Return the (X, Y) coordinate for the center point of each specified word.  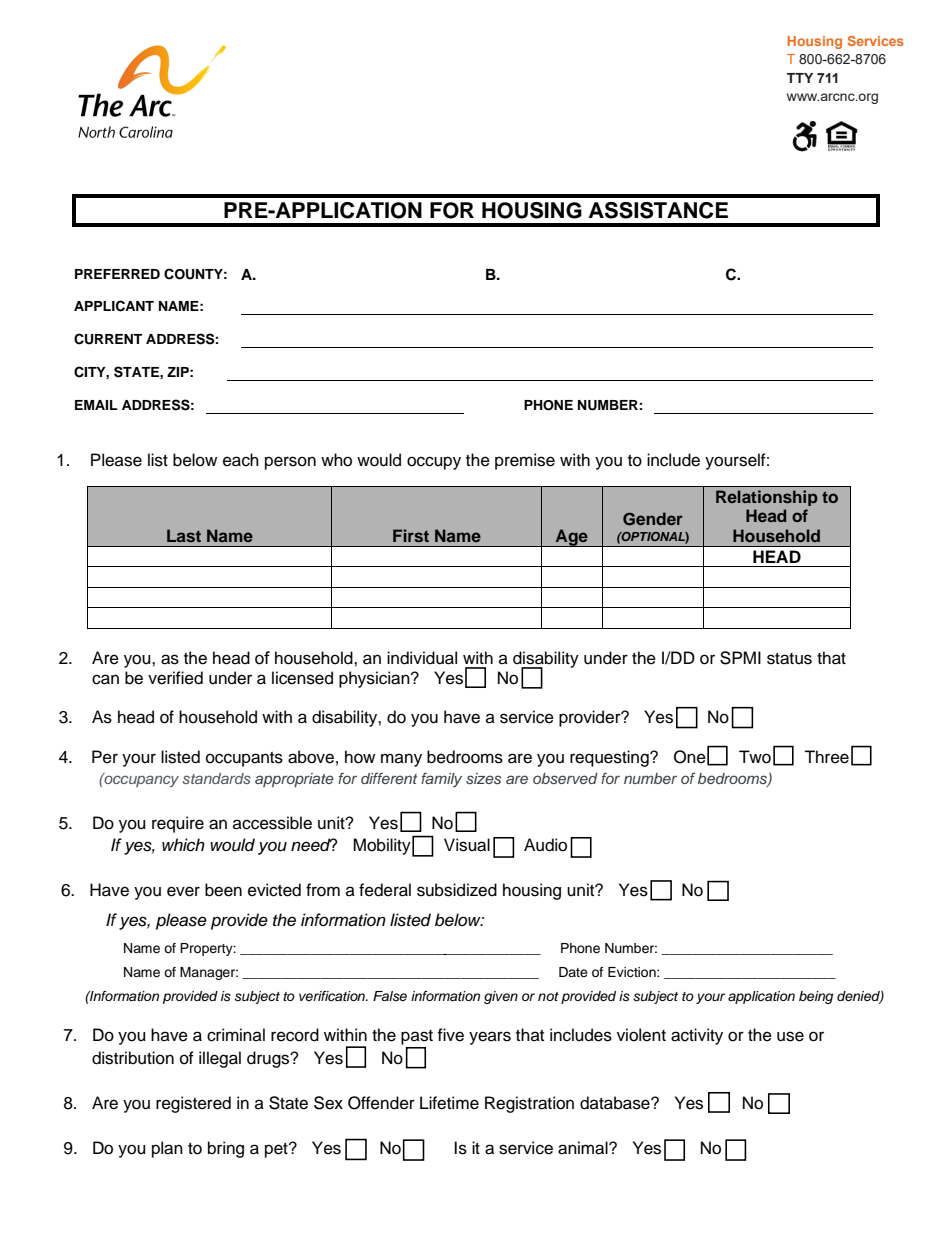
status (789, 659)
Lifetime (449, 1103)
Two (755, 757)
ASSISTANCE (658, 210)
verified (175, 678)
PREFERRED (117, 274)
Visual (467, 845)
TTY (800, 78)
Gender (653, 519)
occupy (434, 463)
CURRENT (108, 339)
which (183, 845)
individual (422, 658)
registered (193, 1104)
